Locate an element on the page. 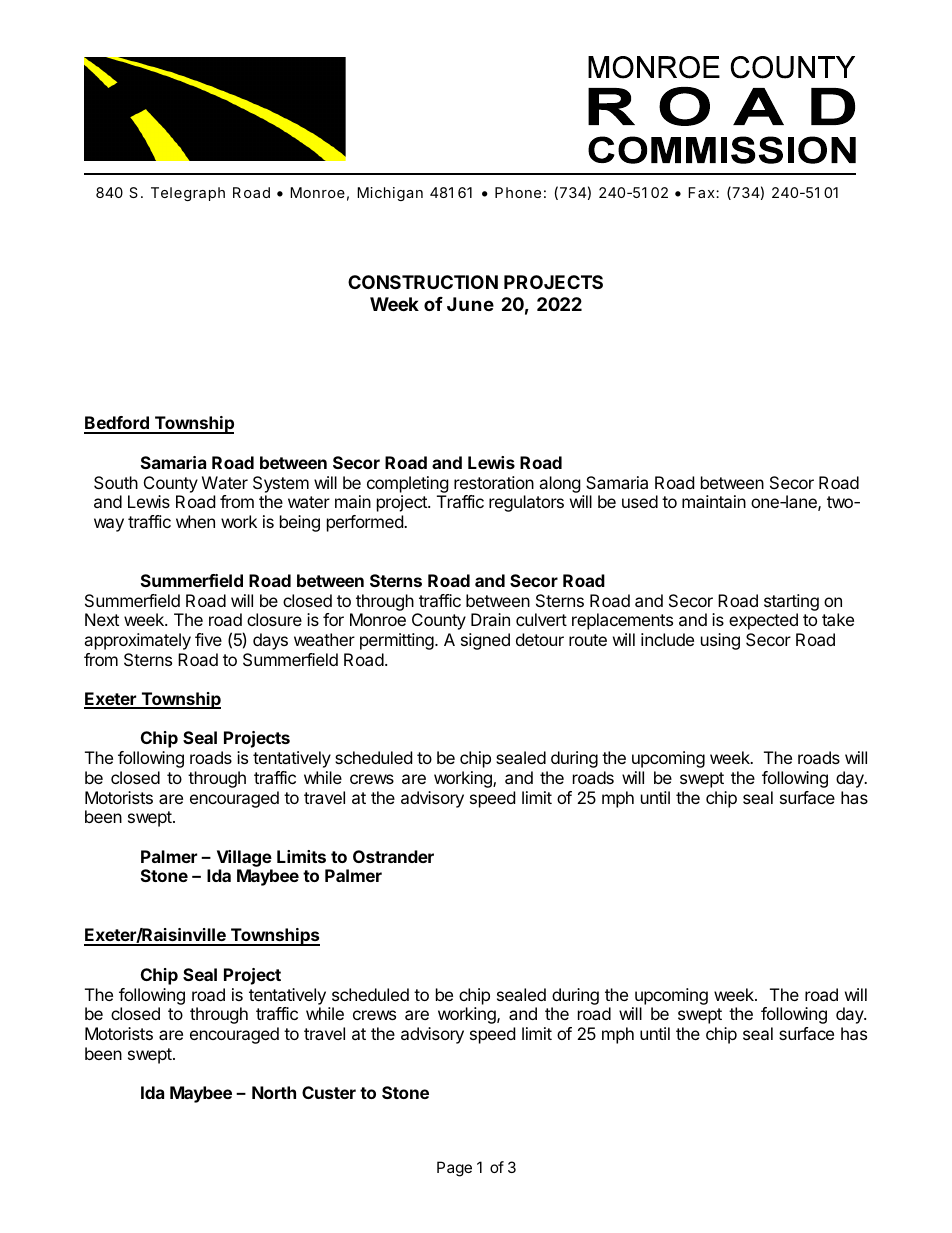 The image size is (952, 1233). North is located at coordinates (274, 1092).
